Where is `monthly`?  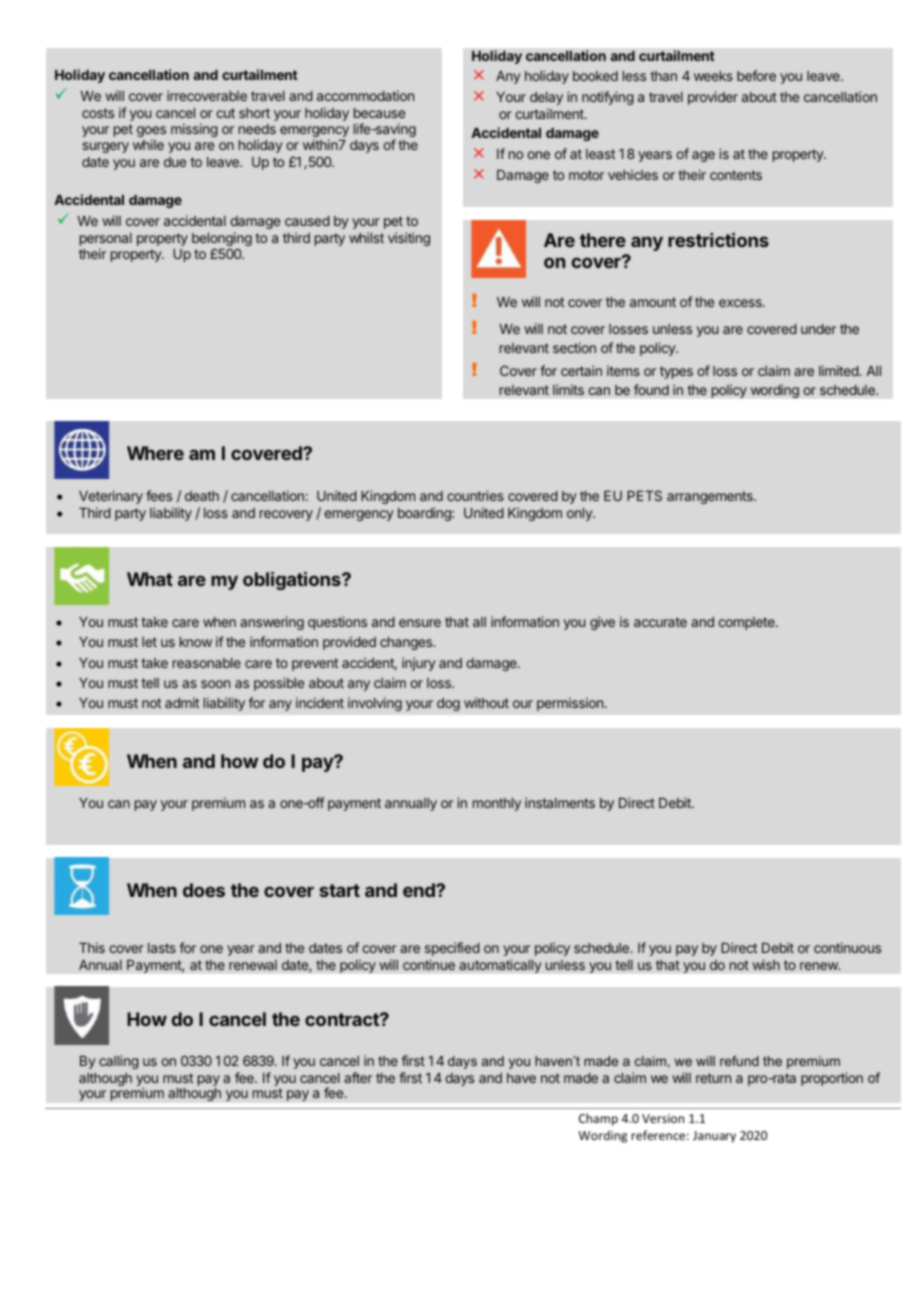
monthly is located at coordinates (497, 804).
